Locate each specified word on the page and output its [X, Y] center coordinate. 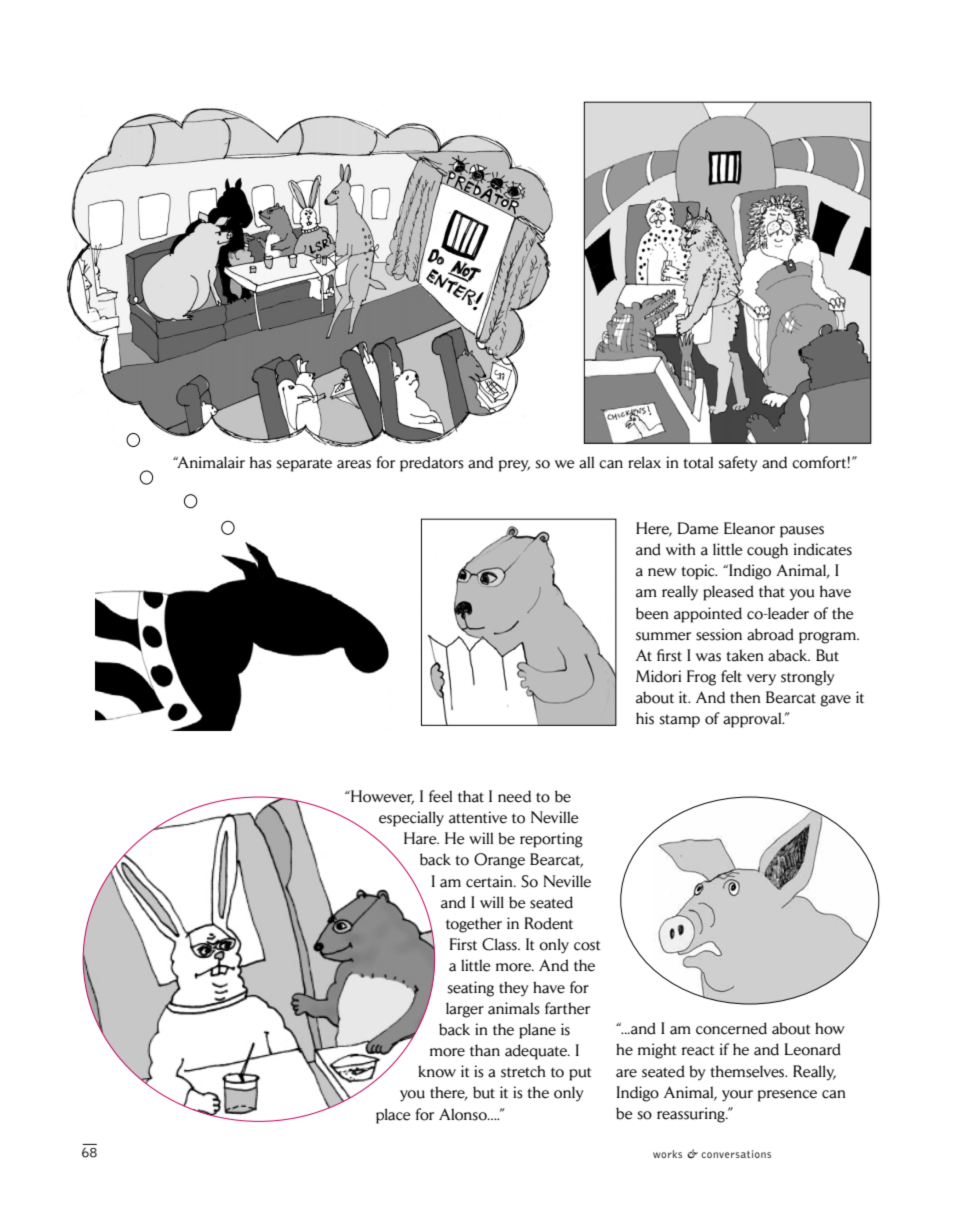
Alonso [464, 1114]
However [381, 797]
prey [514, 466]
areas [354, 464]
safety [738, 464]
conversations [736, 1154]
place [393, 1116]
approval [753, 720]
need [514, 796]
